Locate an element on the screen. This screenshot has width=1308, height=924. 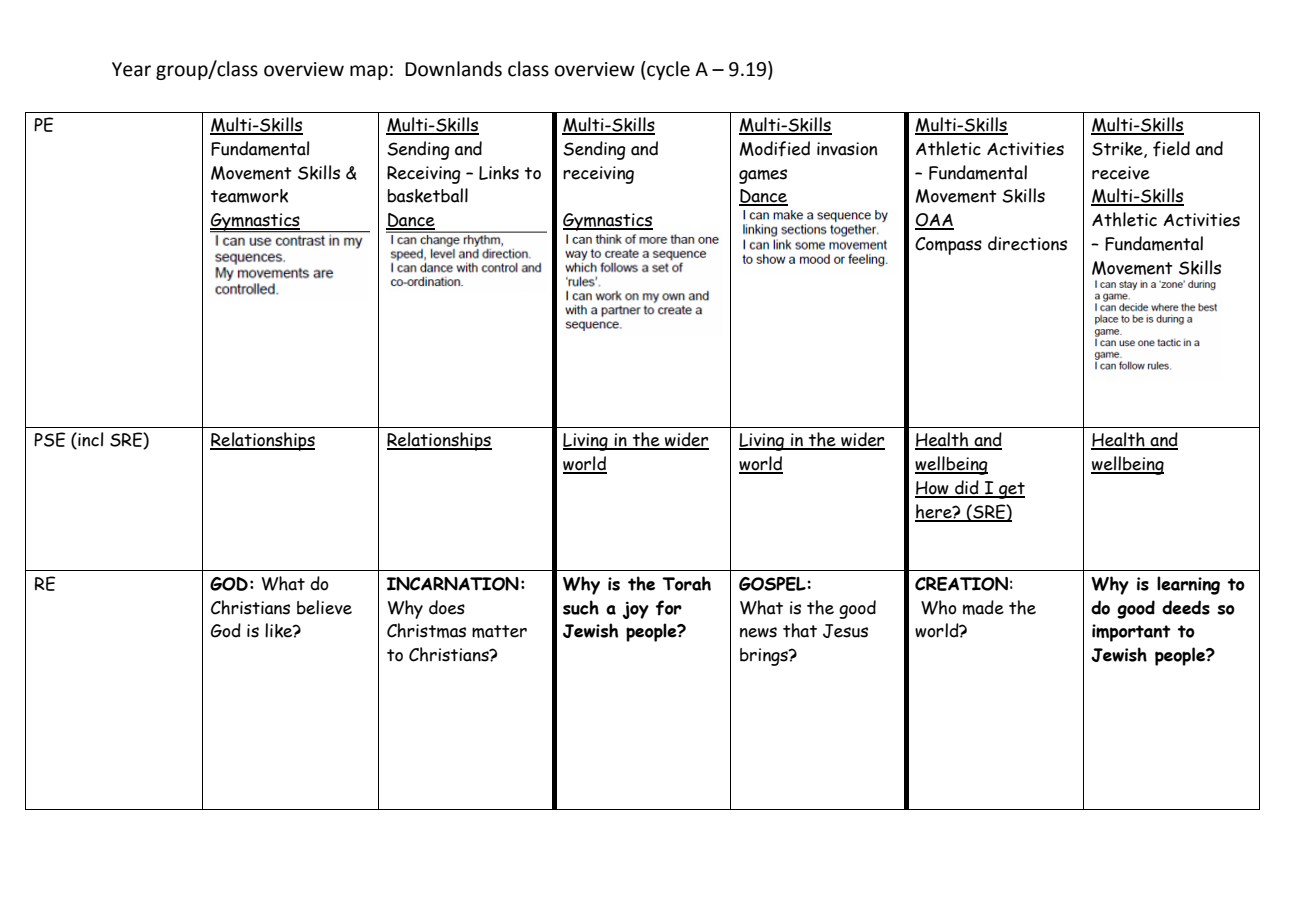
get is located at coordinates (1011, 490).
